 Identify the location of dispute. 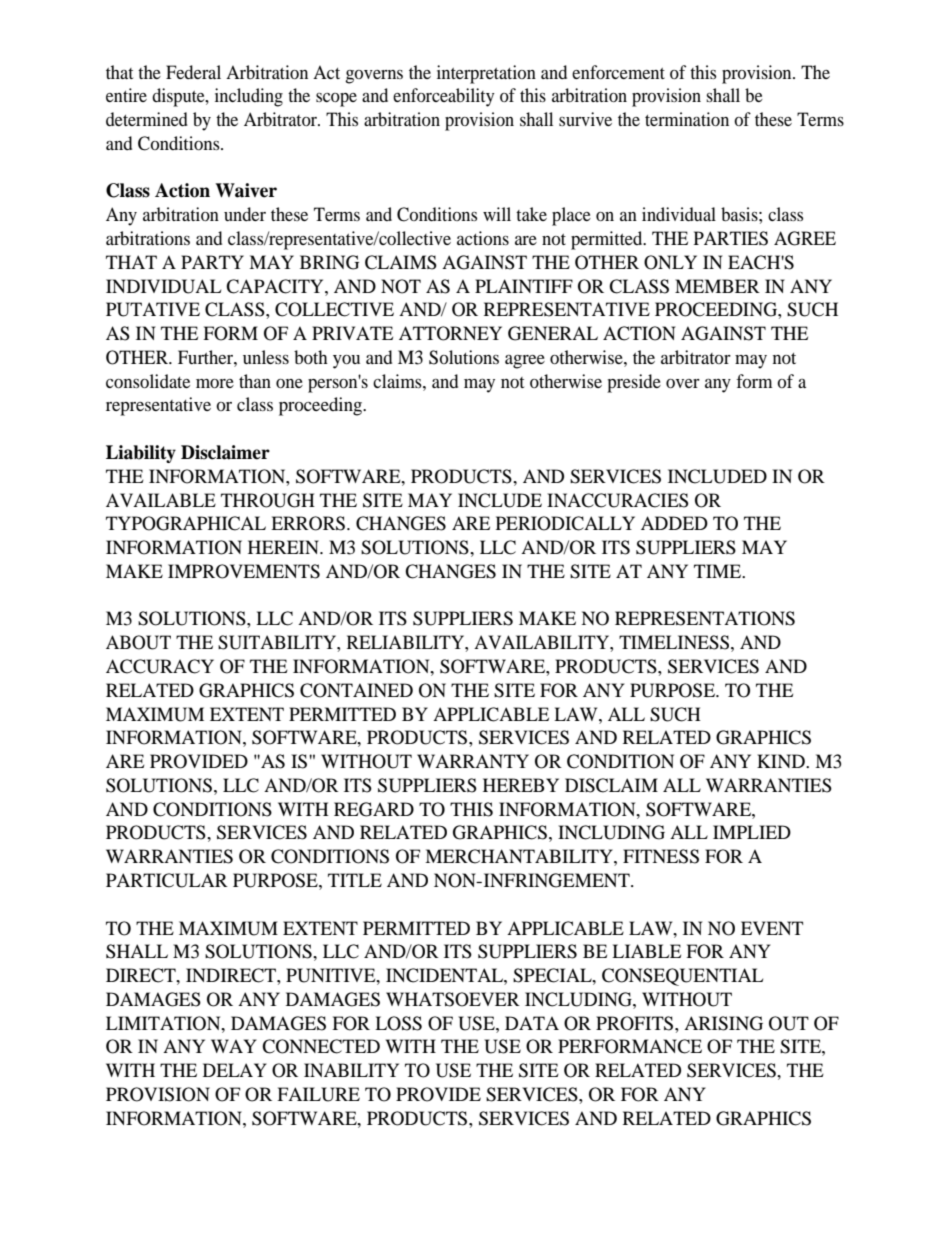
(179, 97).
